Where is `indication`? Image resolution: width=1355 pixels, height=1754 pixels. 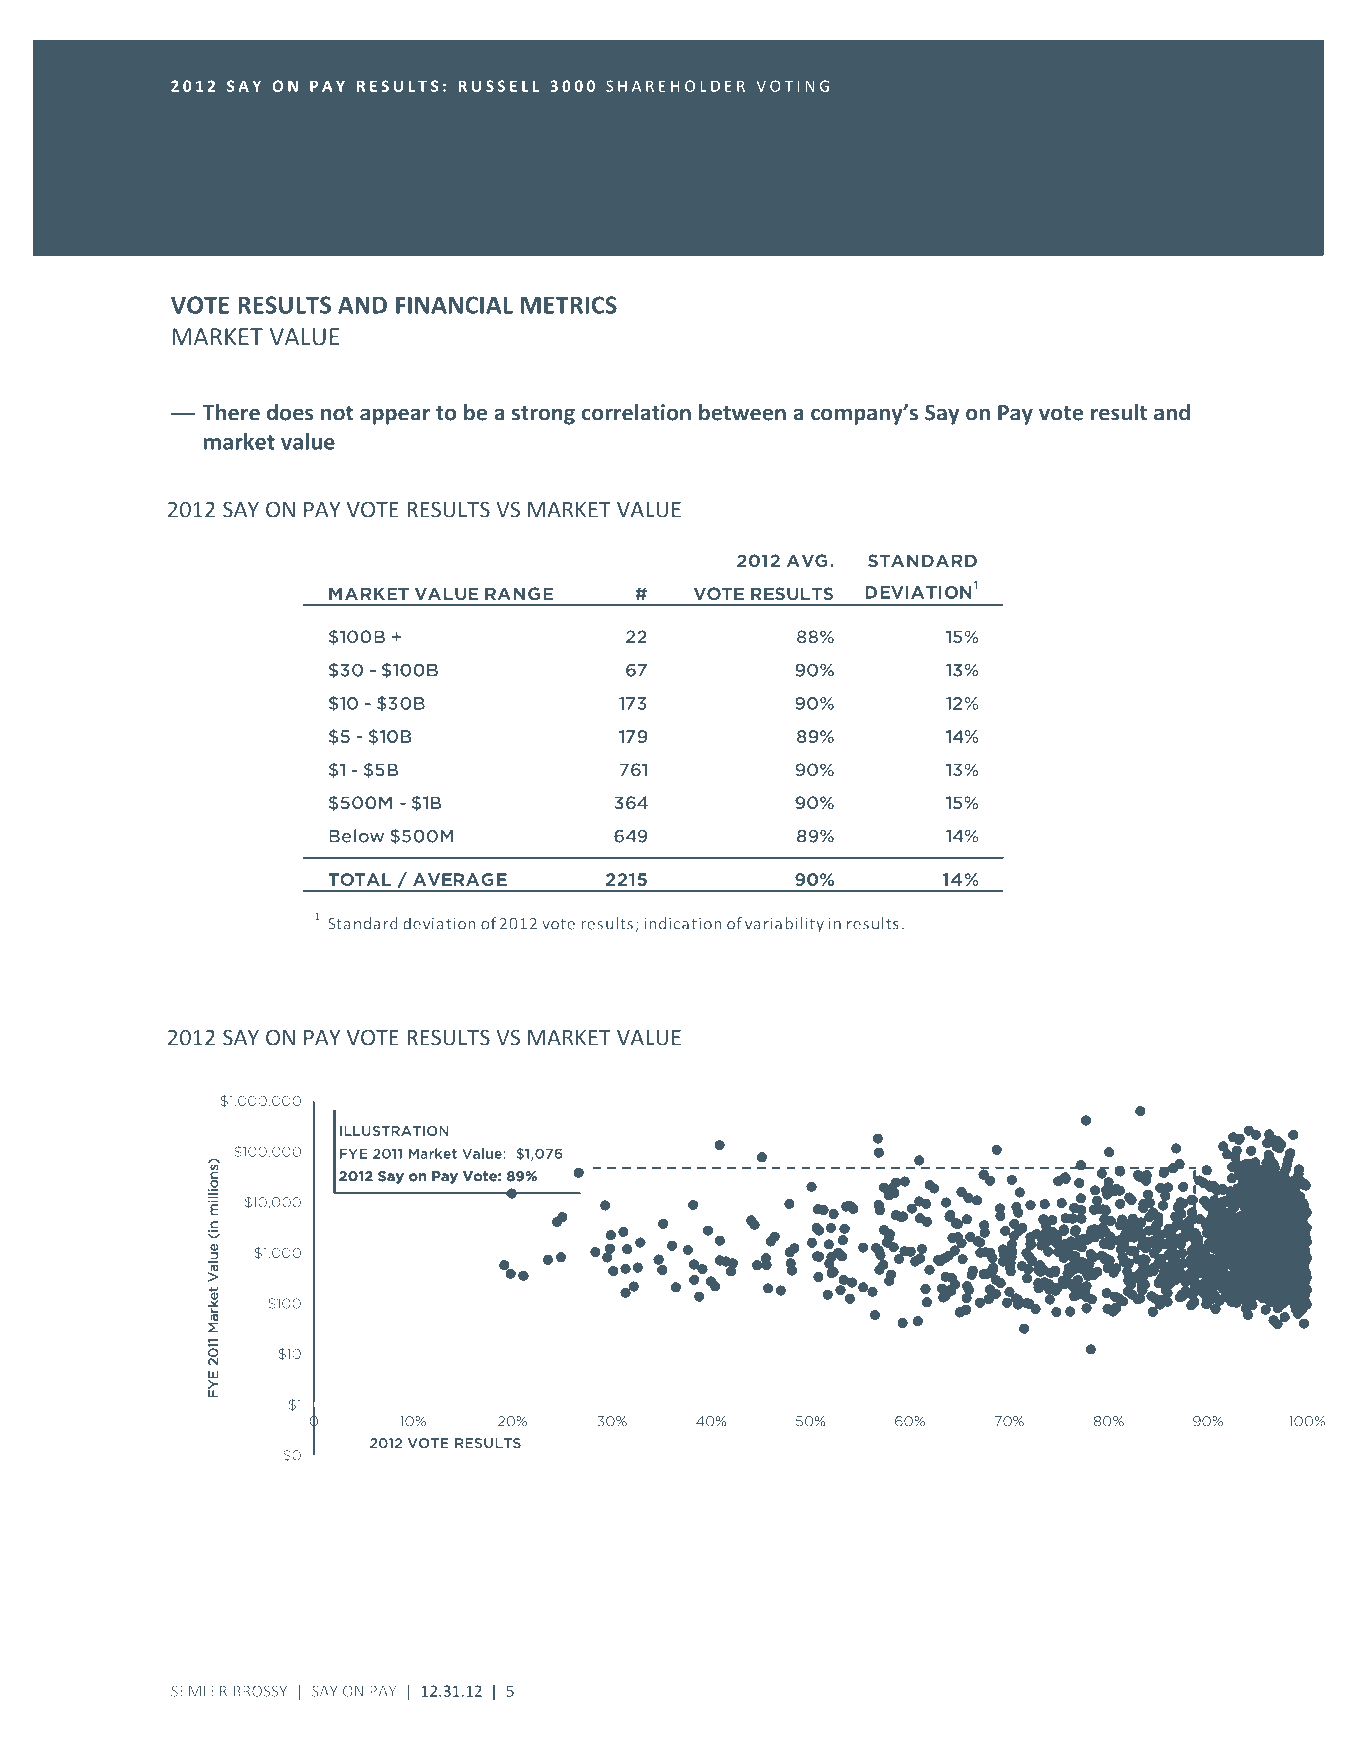
indication is located at coordinates (682, 923).
